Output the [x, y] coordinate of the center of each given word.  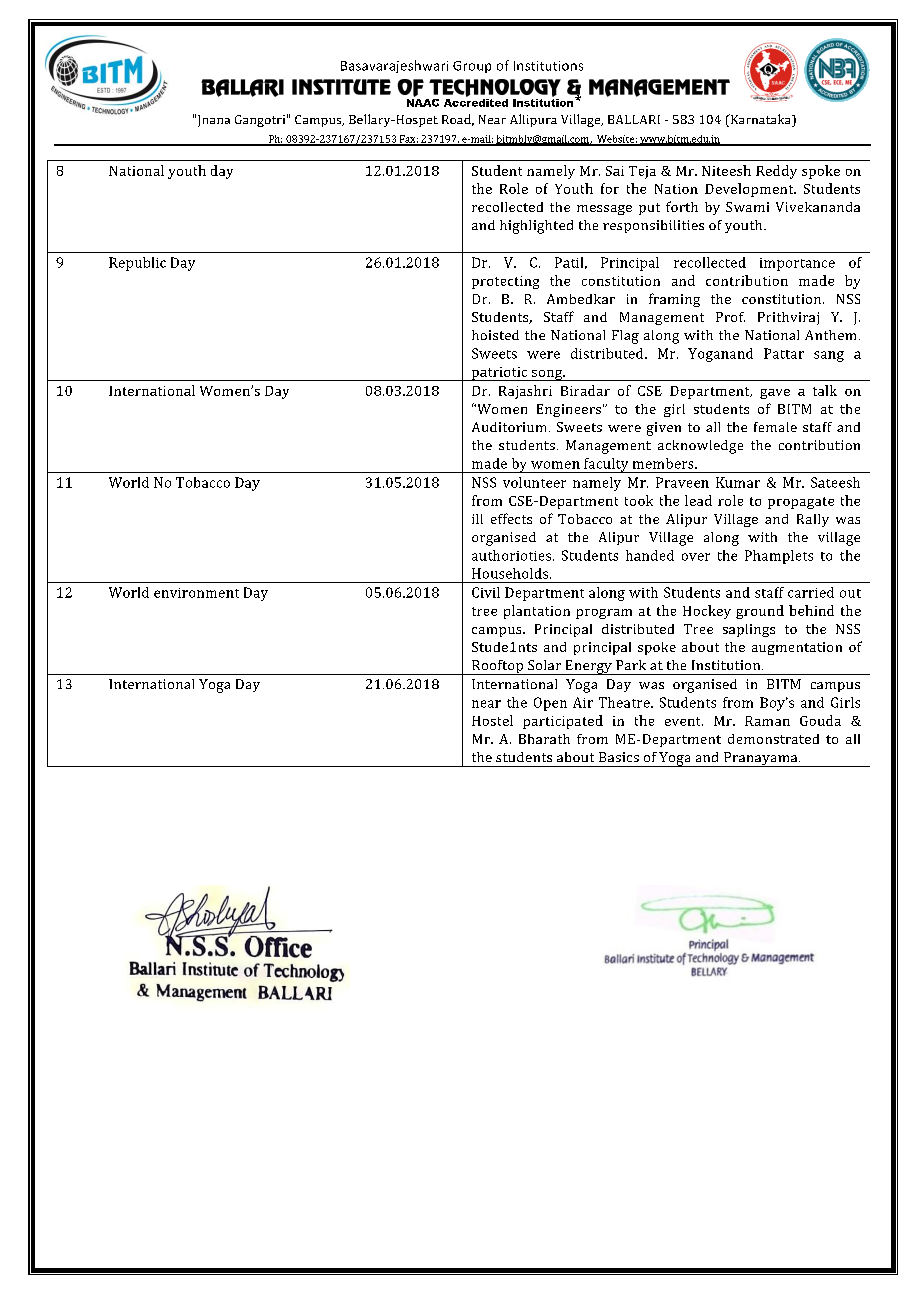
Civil [486, 592]
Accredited [476, 101]
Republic [137, 264]
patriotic [499, 374]
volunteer [534, 482]
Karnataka [760, 120]
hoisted [495, 335]
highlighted [536, 227]
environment [196, 593]
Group [472, 67]
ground [760, 612]
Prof [730, 317]
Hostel [492, 720]
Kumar [738, 482]
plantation [537, 612]
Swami [747, 207]
